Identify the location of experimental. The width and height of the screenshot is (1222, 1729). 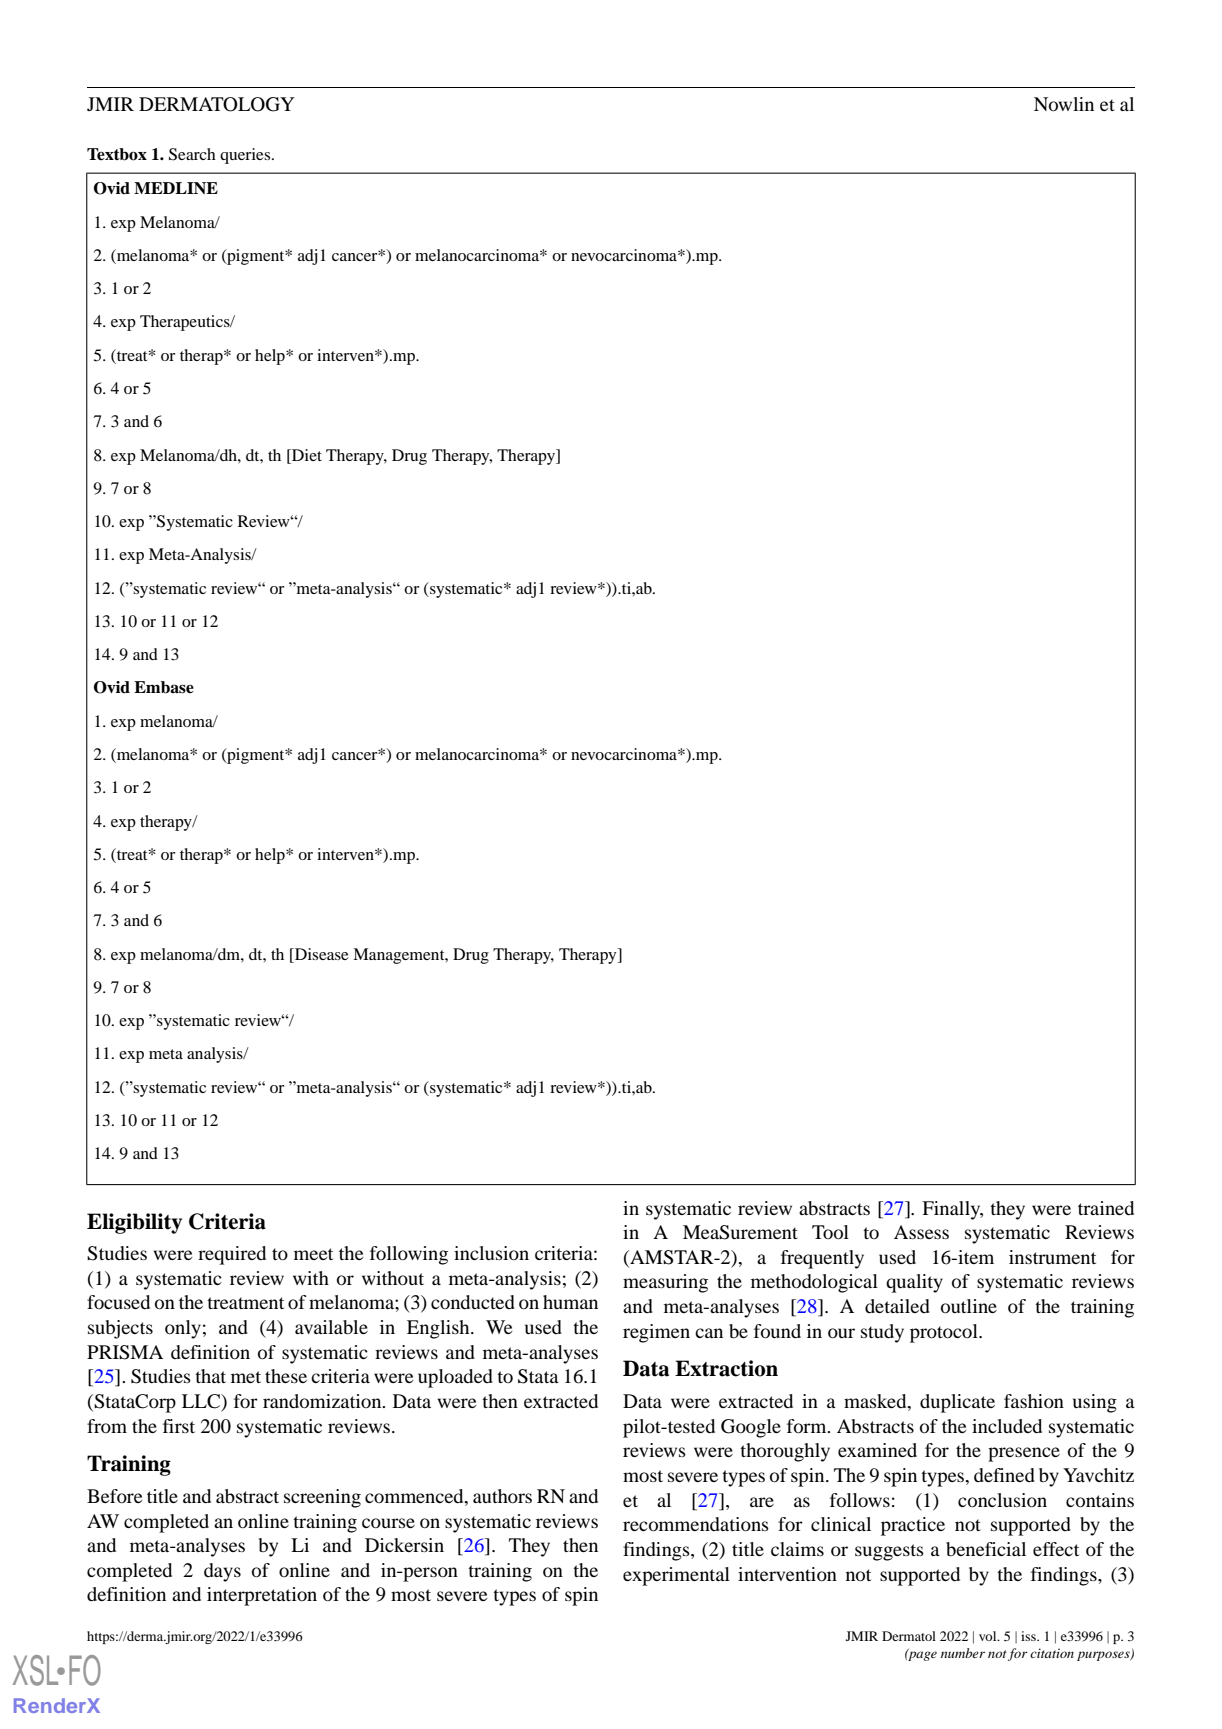
(676, 1576).
